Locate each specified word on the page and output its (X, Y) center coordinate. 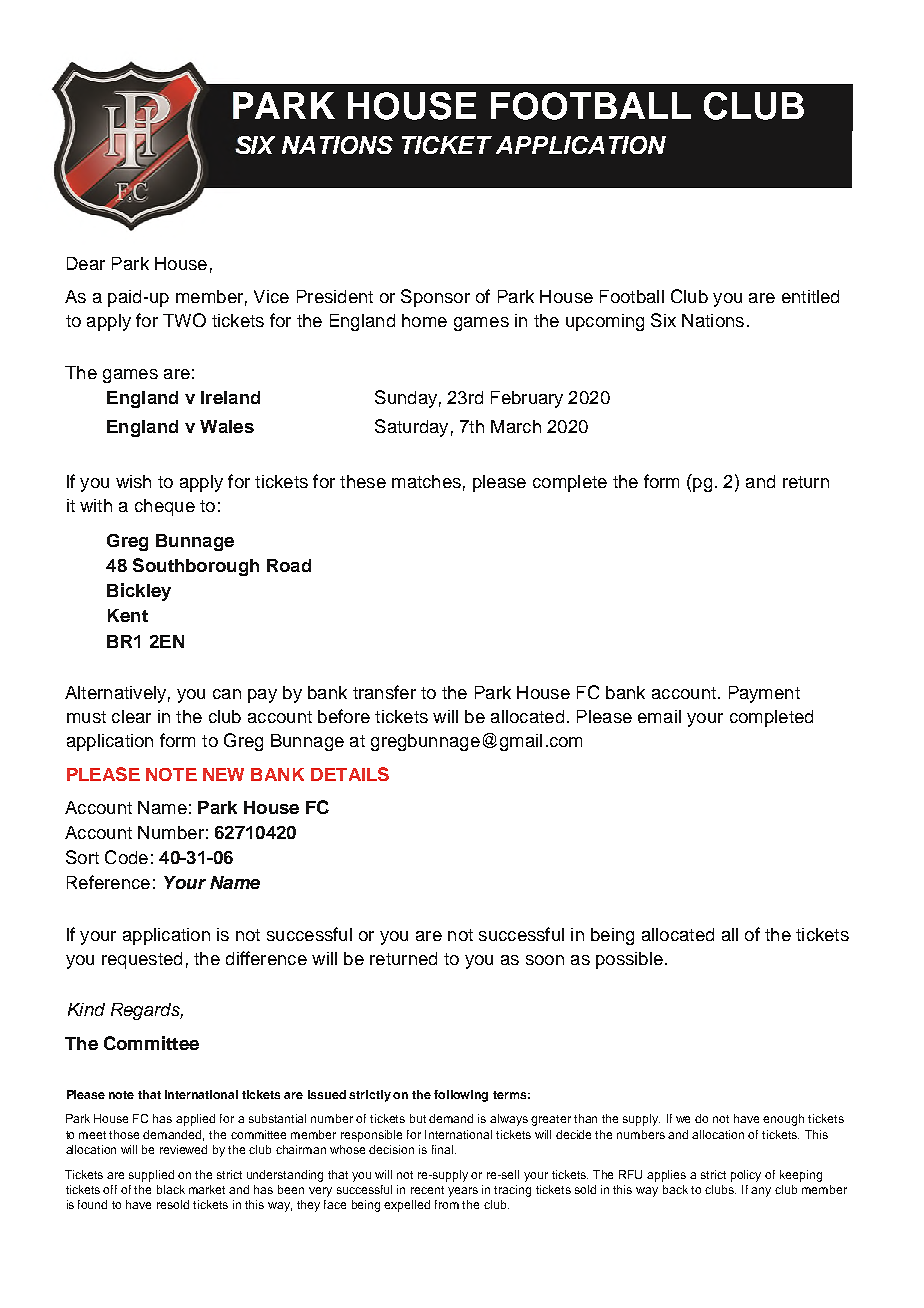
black (171, 1189)
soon (545, 960)
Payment (764, 694)
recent (427, 1190)
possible (629, 960)
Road (289, 565)
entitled (810, 296)
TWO (184, 320)
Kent (128, 615)
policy (746, 1176)
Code (126, 857)
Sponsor (435, 298)
